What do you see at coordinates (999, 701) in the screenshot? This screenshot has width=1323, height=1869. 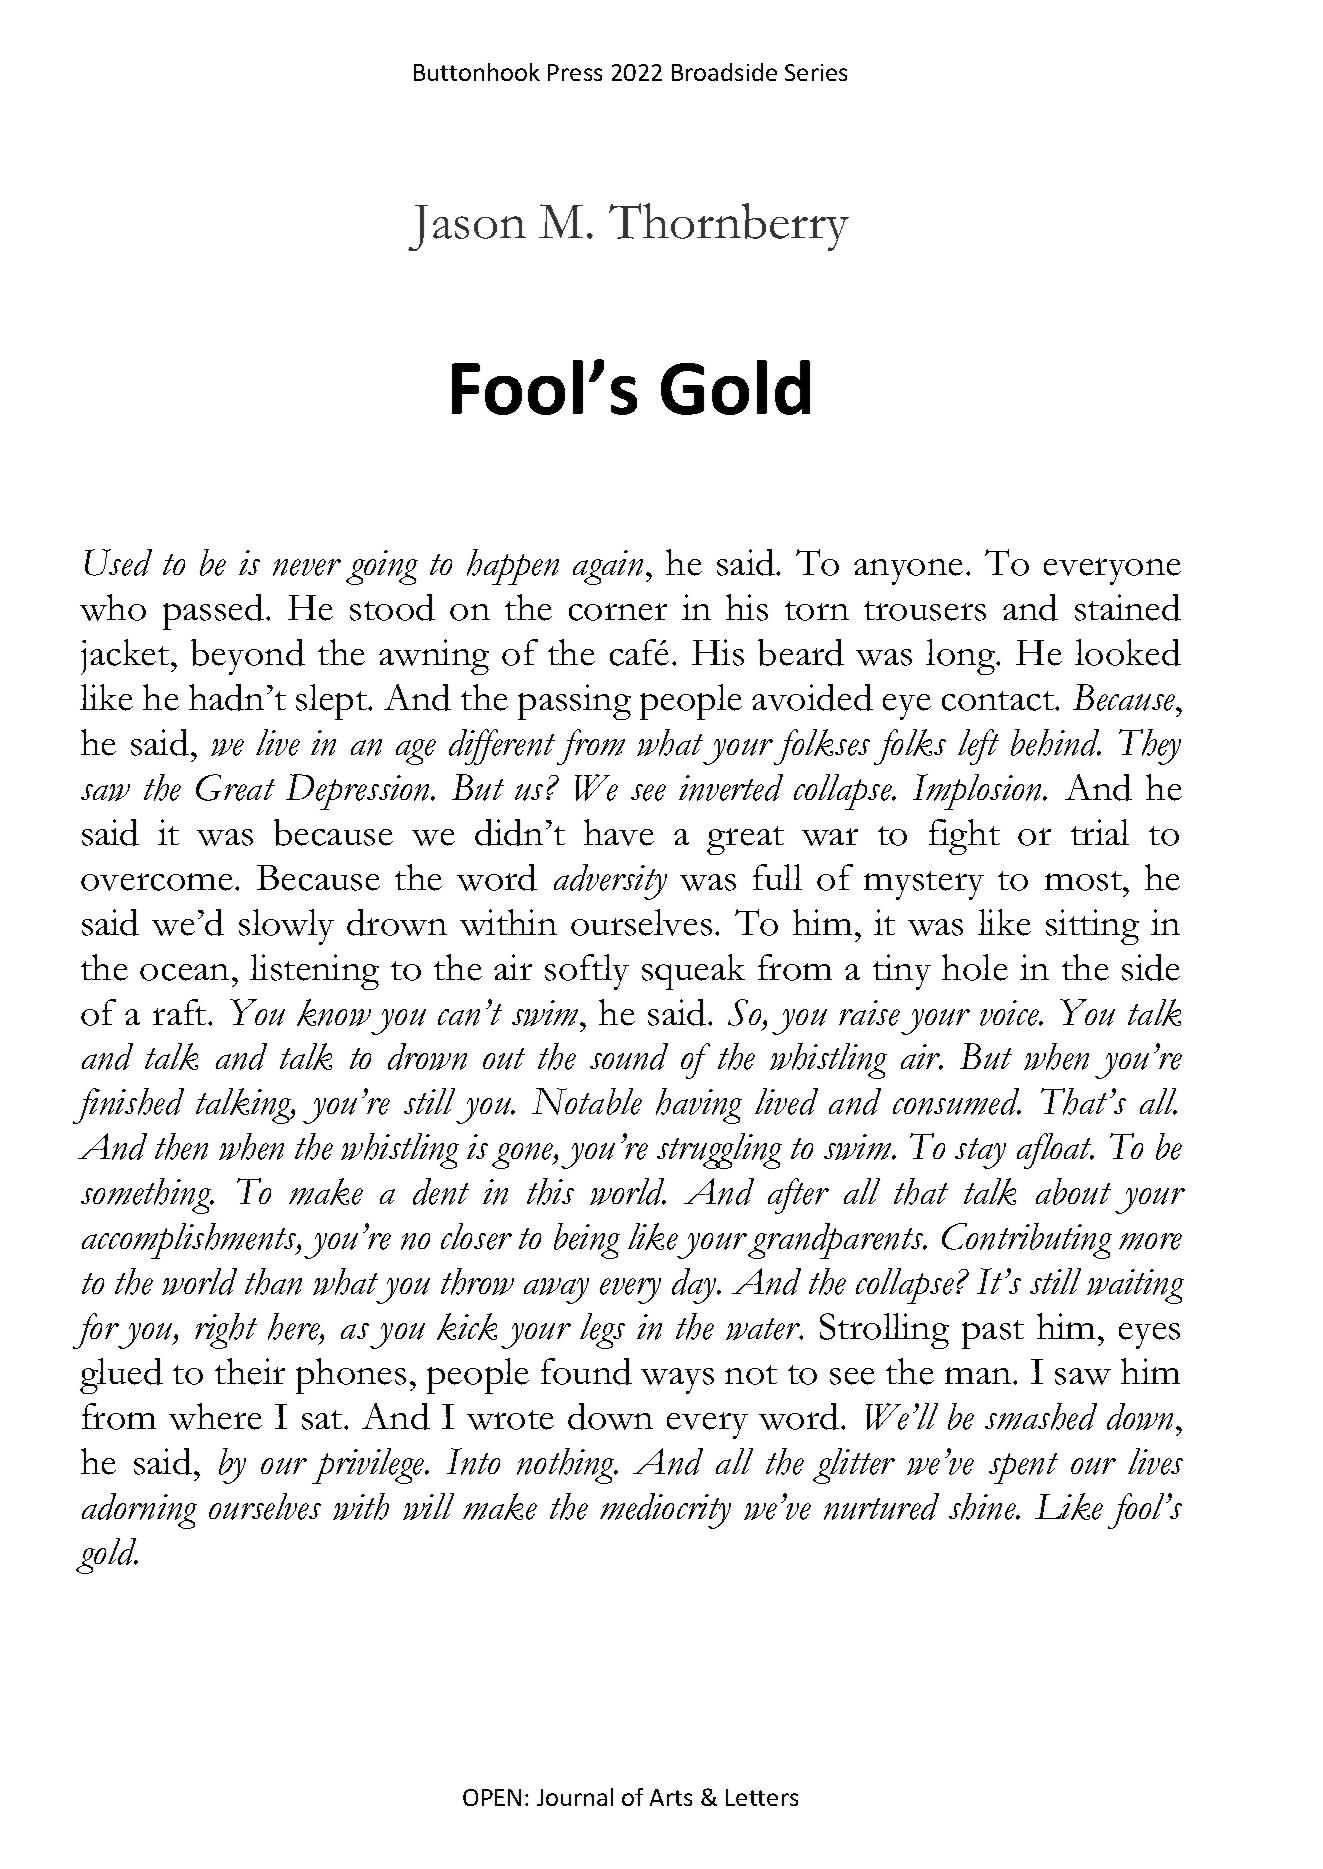 I see `contact` at bounding box center [999, 701].
